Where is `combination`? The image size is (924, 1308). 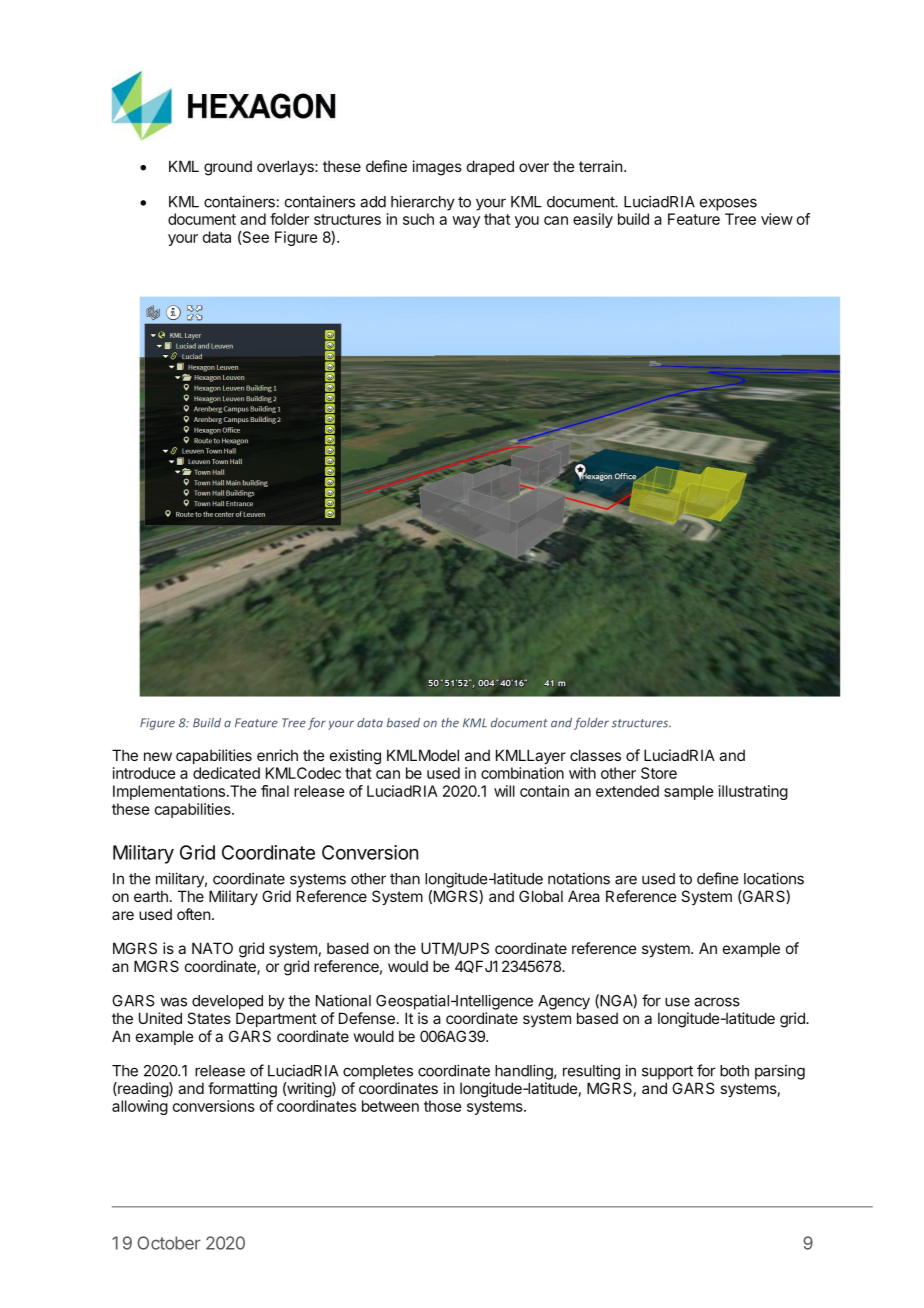 combination is located at coordinates (522, 773).
